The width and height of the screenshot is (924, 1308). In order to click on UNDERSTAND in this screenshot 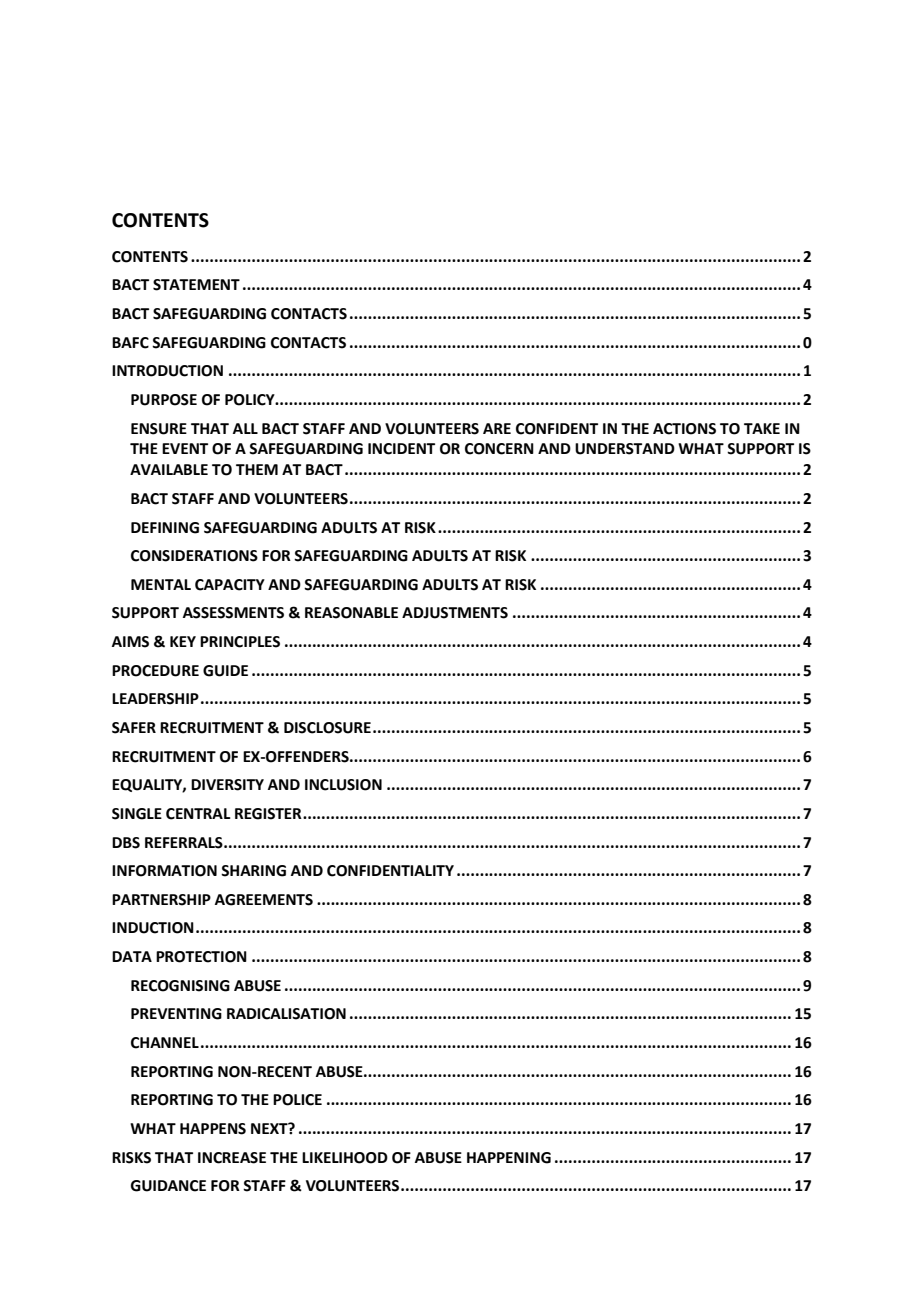, I will do `click(625, 449)`.
